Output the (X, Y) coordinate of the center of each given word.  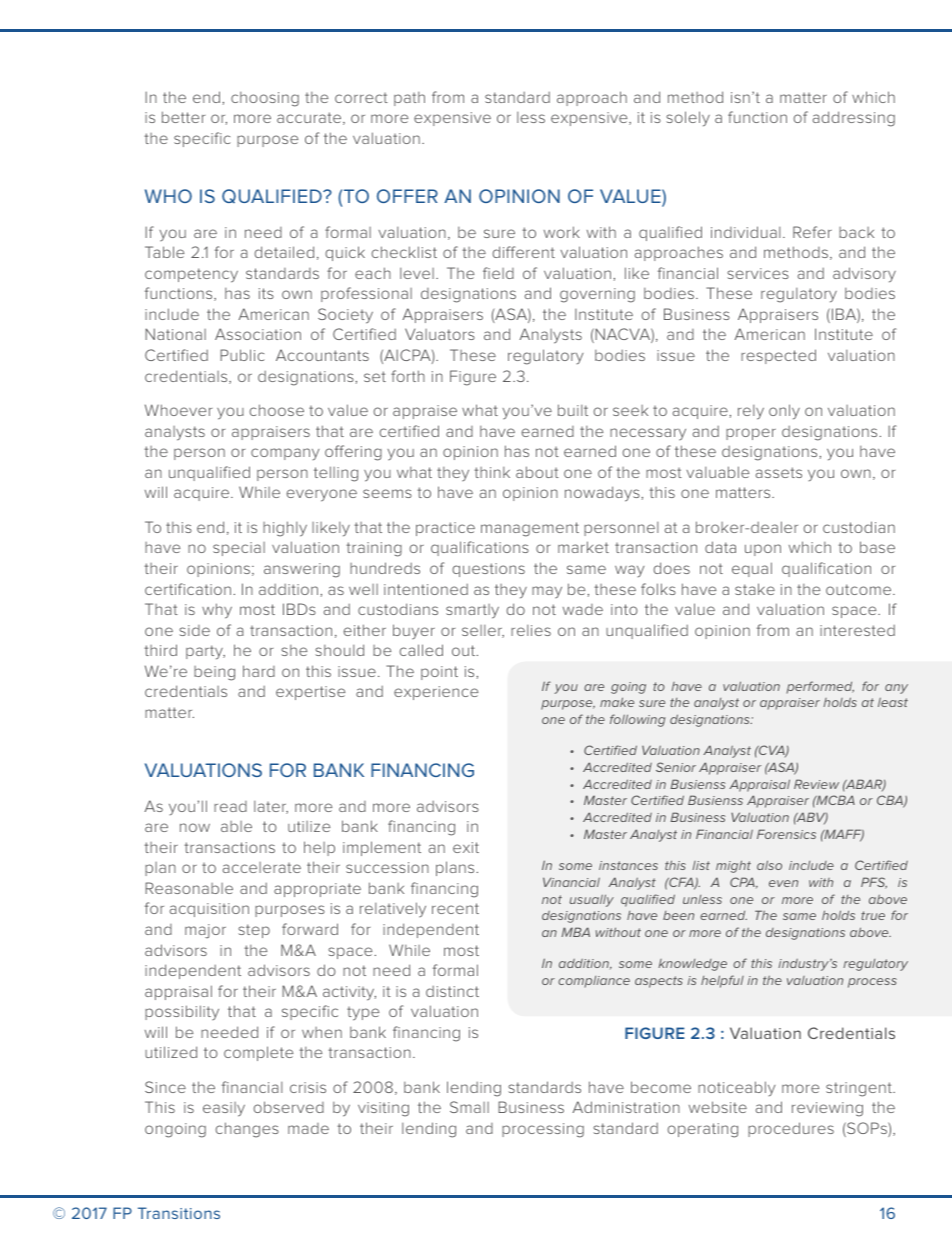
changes (247, 1130)
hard (259, 671)
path (409, 99)
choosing (265, 99)
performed (820, 687)
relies (531, 630)
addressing (854, 119)
